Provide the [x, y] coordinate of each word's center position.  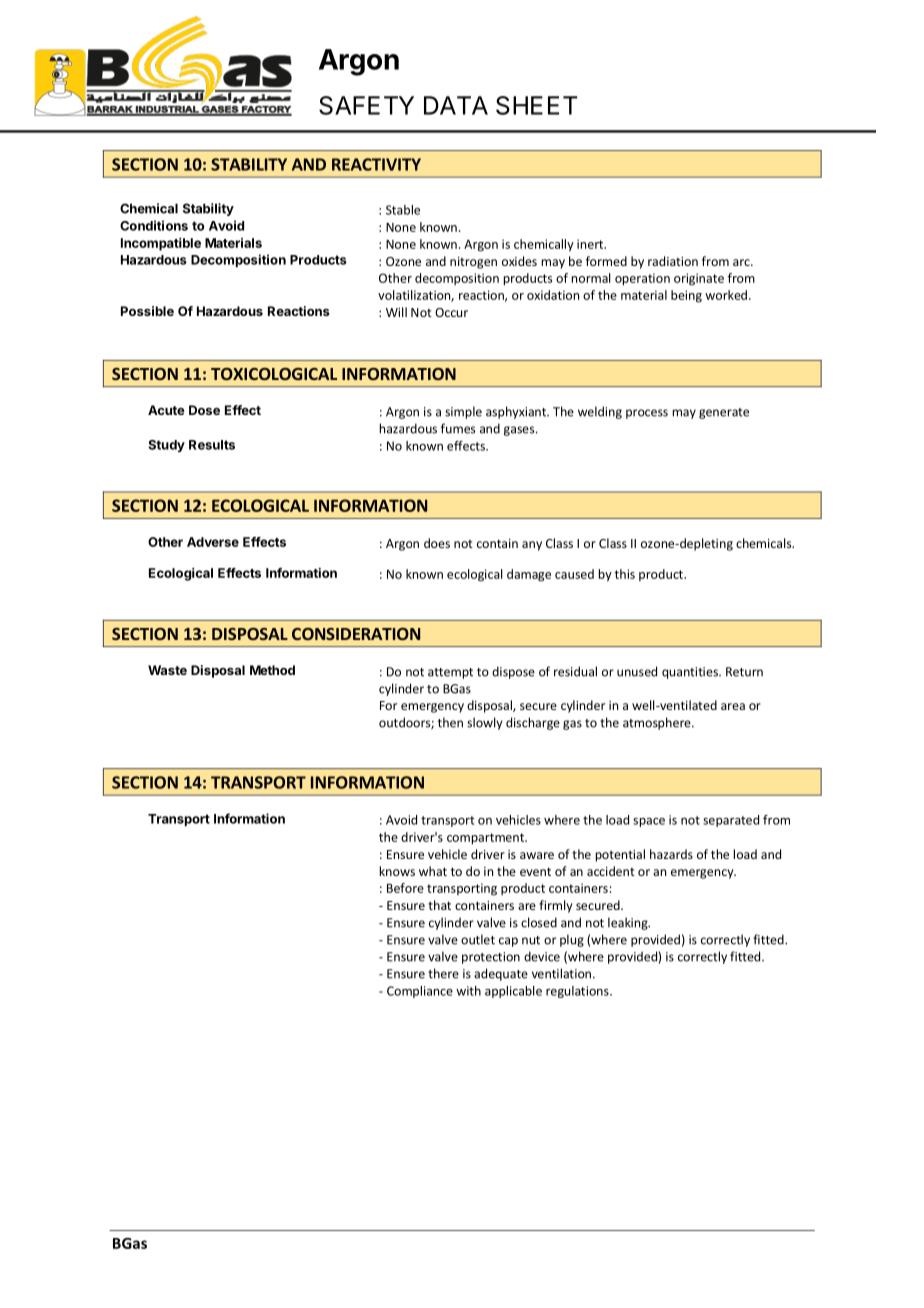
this [625, 574]
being [686, 296]
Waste [167, 670]
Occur [451, 312]
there [443, 973]
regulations [578, 992]
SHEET [536, 105]
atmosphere [658, 723]
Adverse [213, 542]
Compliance [420, 992]
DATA [456, 105]
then [450, 722]
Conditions [154, 225]
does [437, 543]
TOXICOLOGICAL [274, 374]
